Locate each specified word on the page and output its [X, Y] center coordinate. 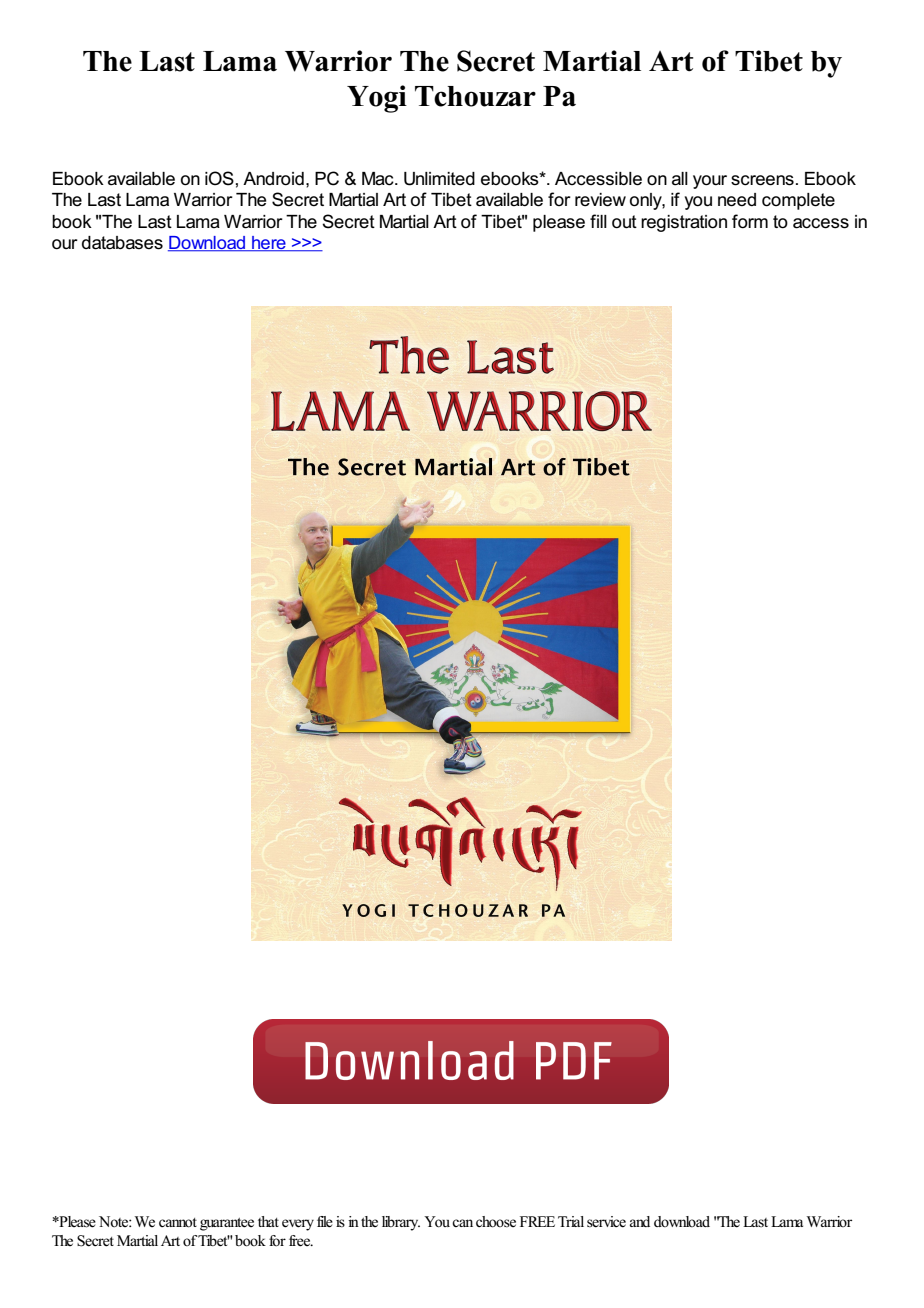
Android [273, 179]
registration [684, 223]
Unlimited [439, 179]
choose [496, 1222]
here [269, 244]
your [710, 182]
